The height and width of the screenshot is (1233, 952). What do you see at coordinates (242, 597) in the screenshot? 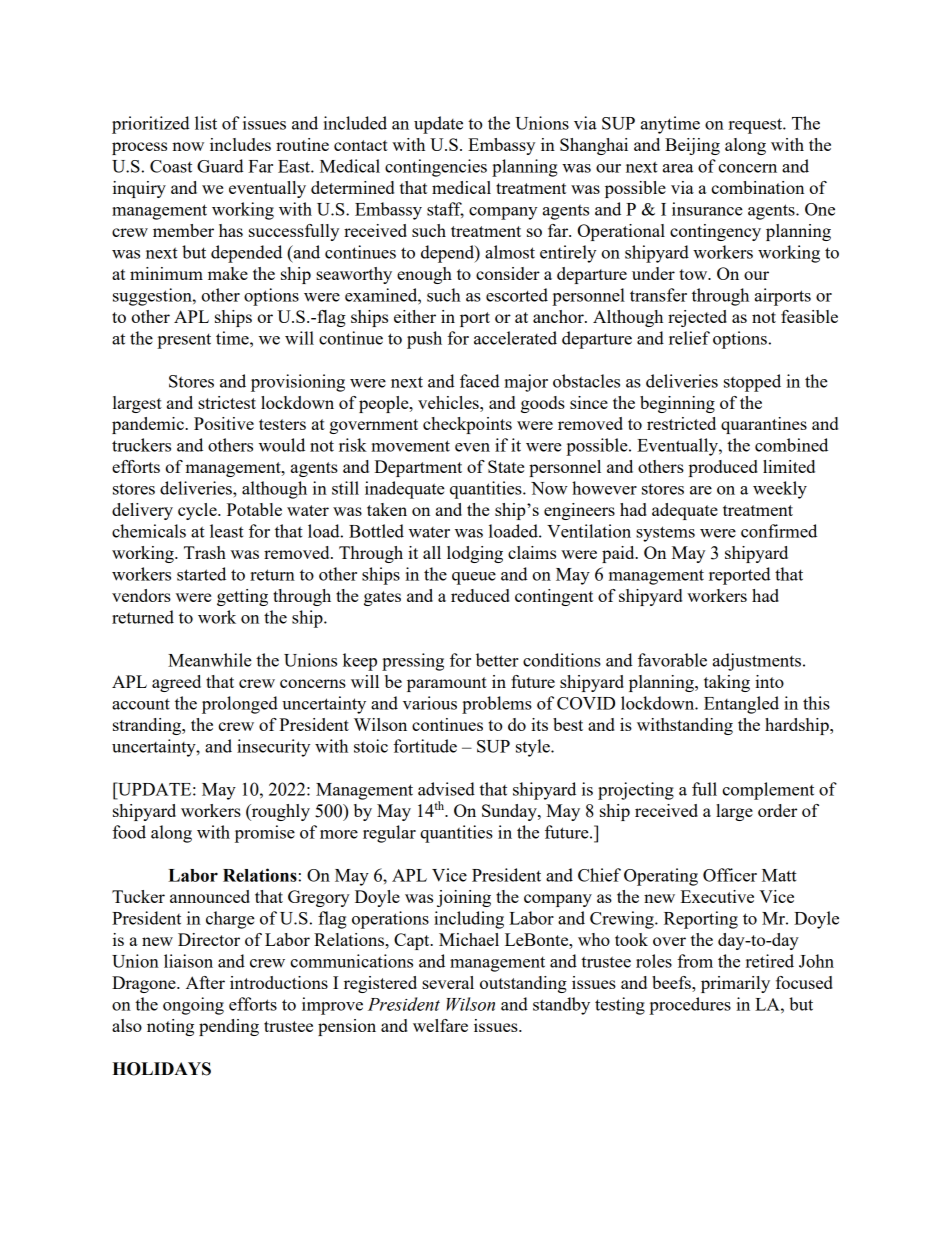
I see `getting` at bounding box center [242, 597].
